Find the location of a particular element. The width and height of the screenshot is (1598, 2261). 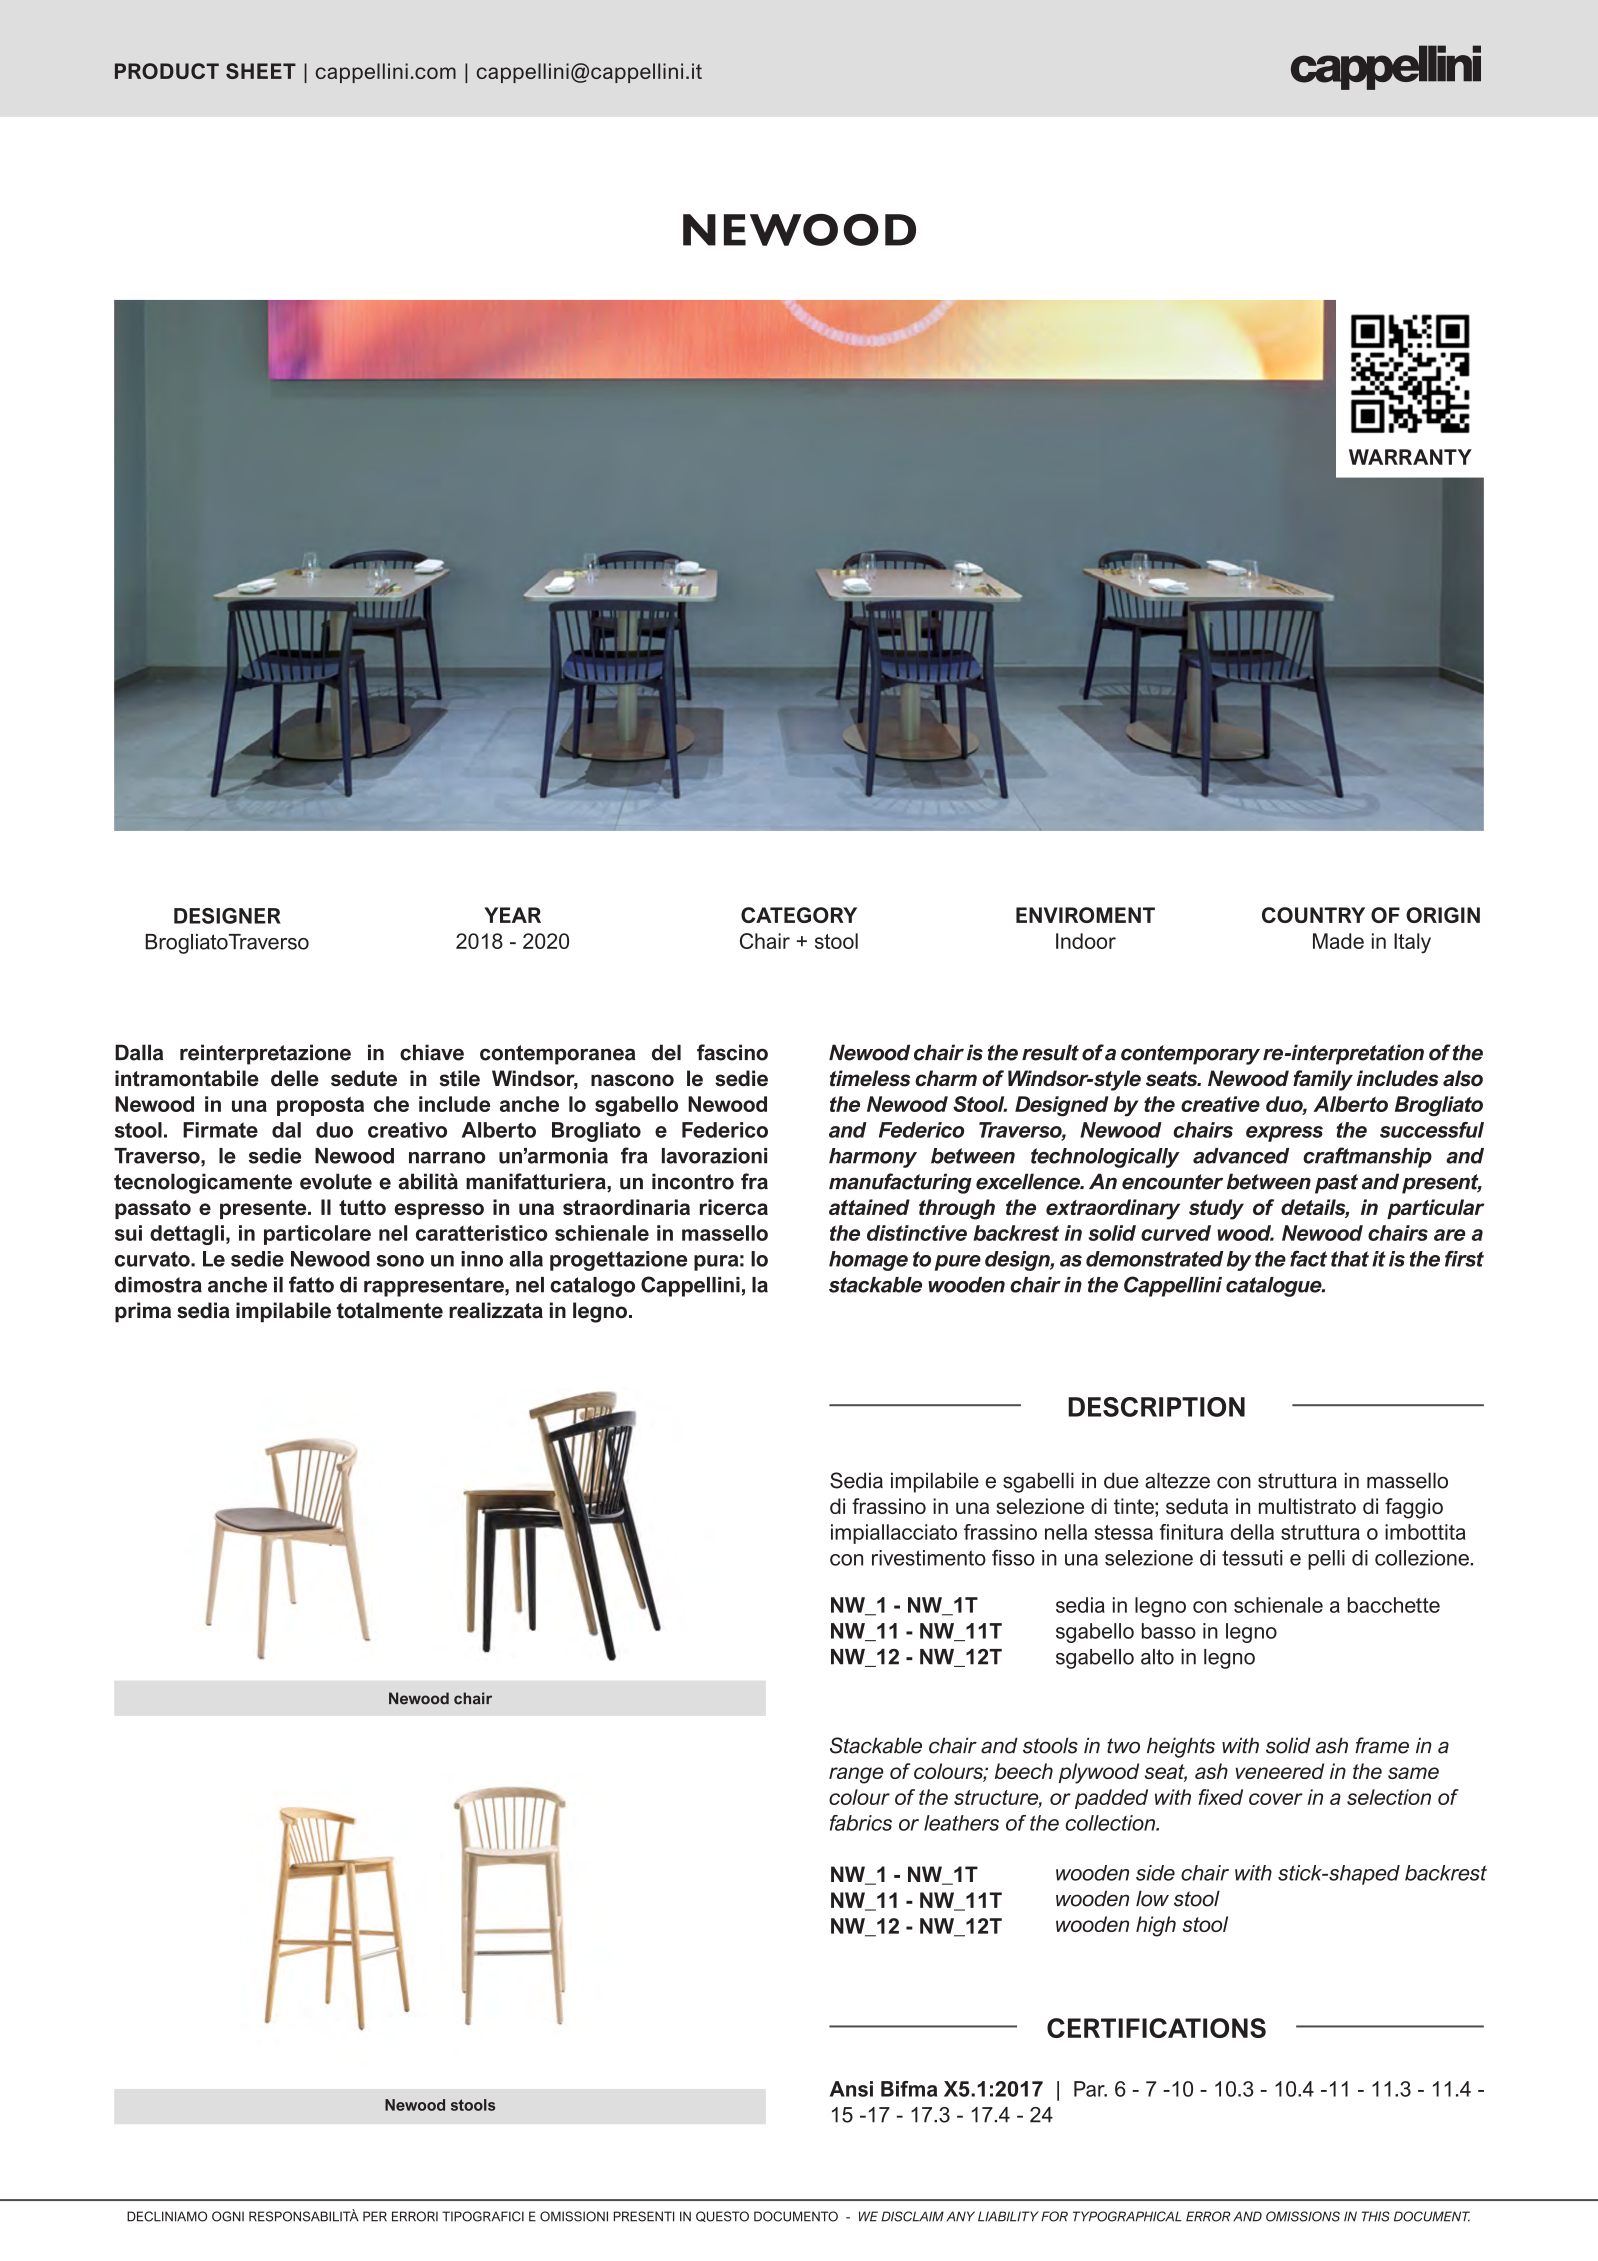

Ansi is located at coordinates (851, 2089).
